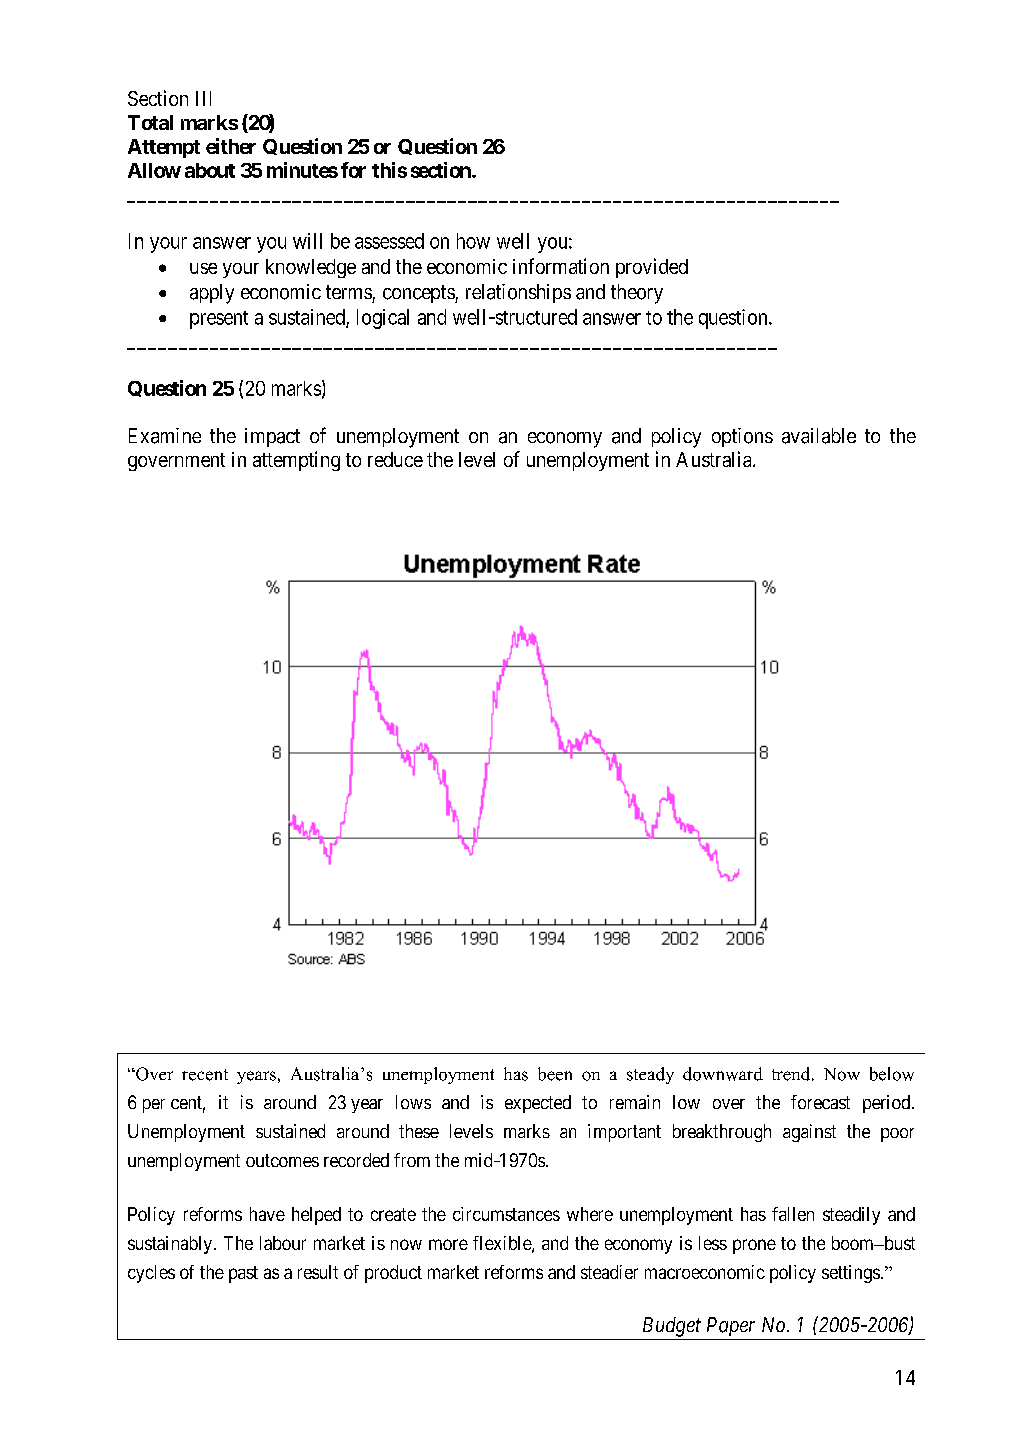 The width and height of the screenshot is (1026, 1451). Describe the element at coordinates (473, 241) in the screenshot. I see `how` at that location.
